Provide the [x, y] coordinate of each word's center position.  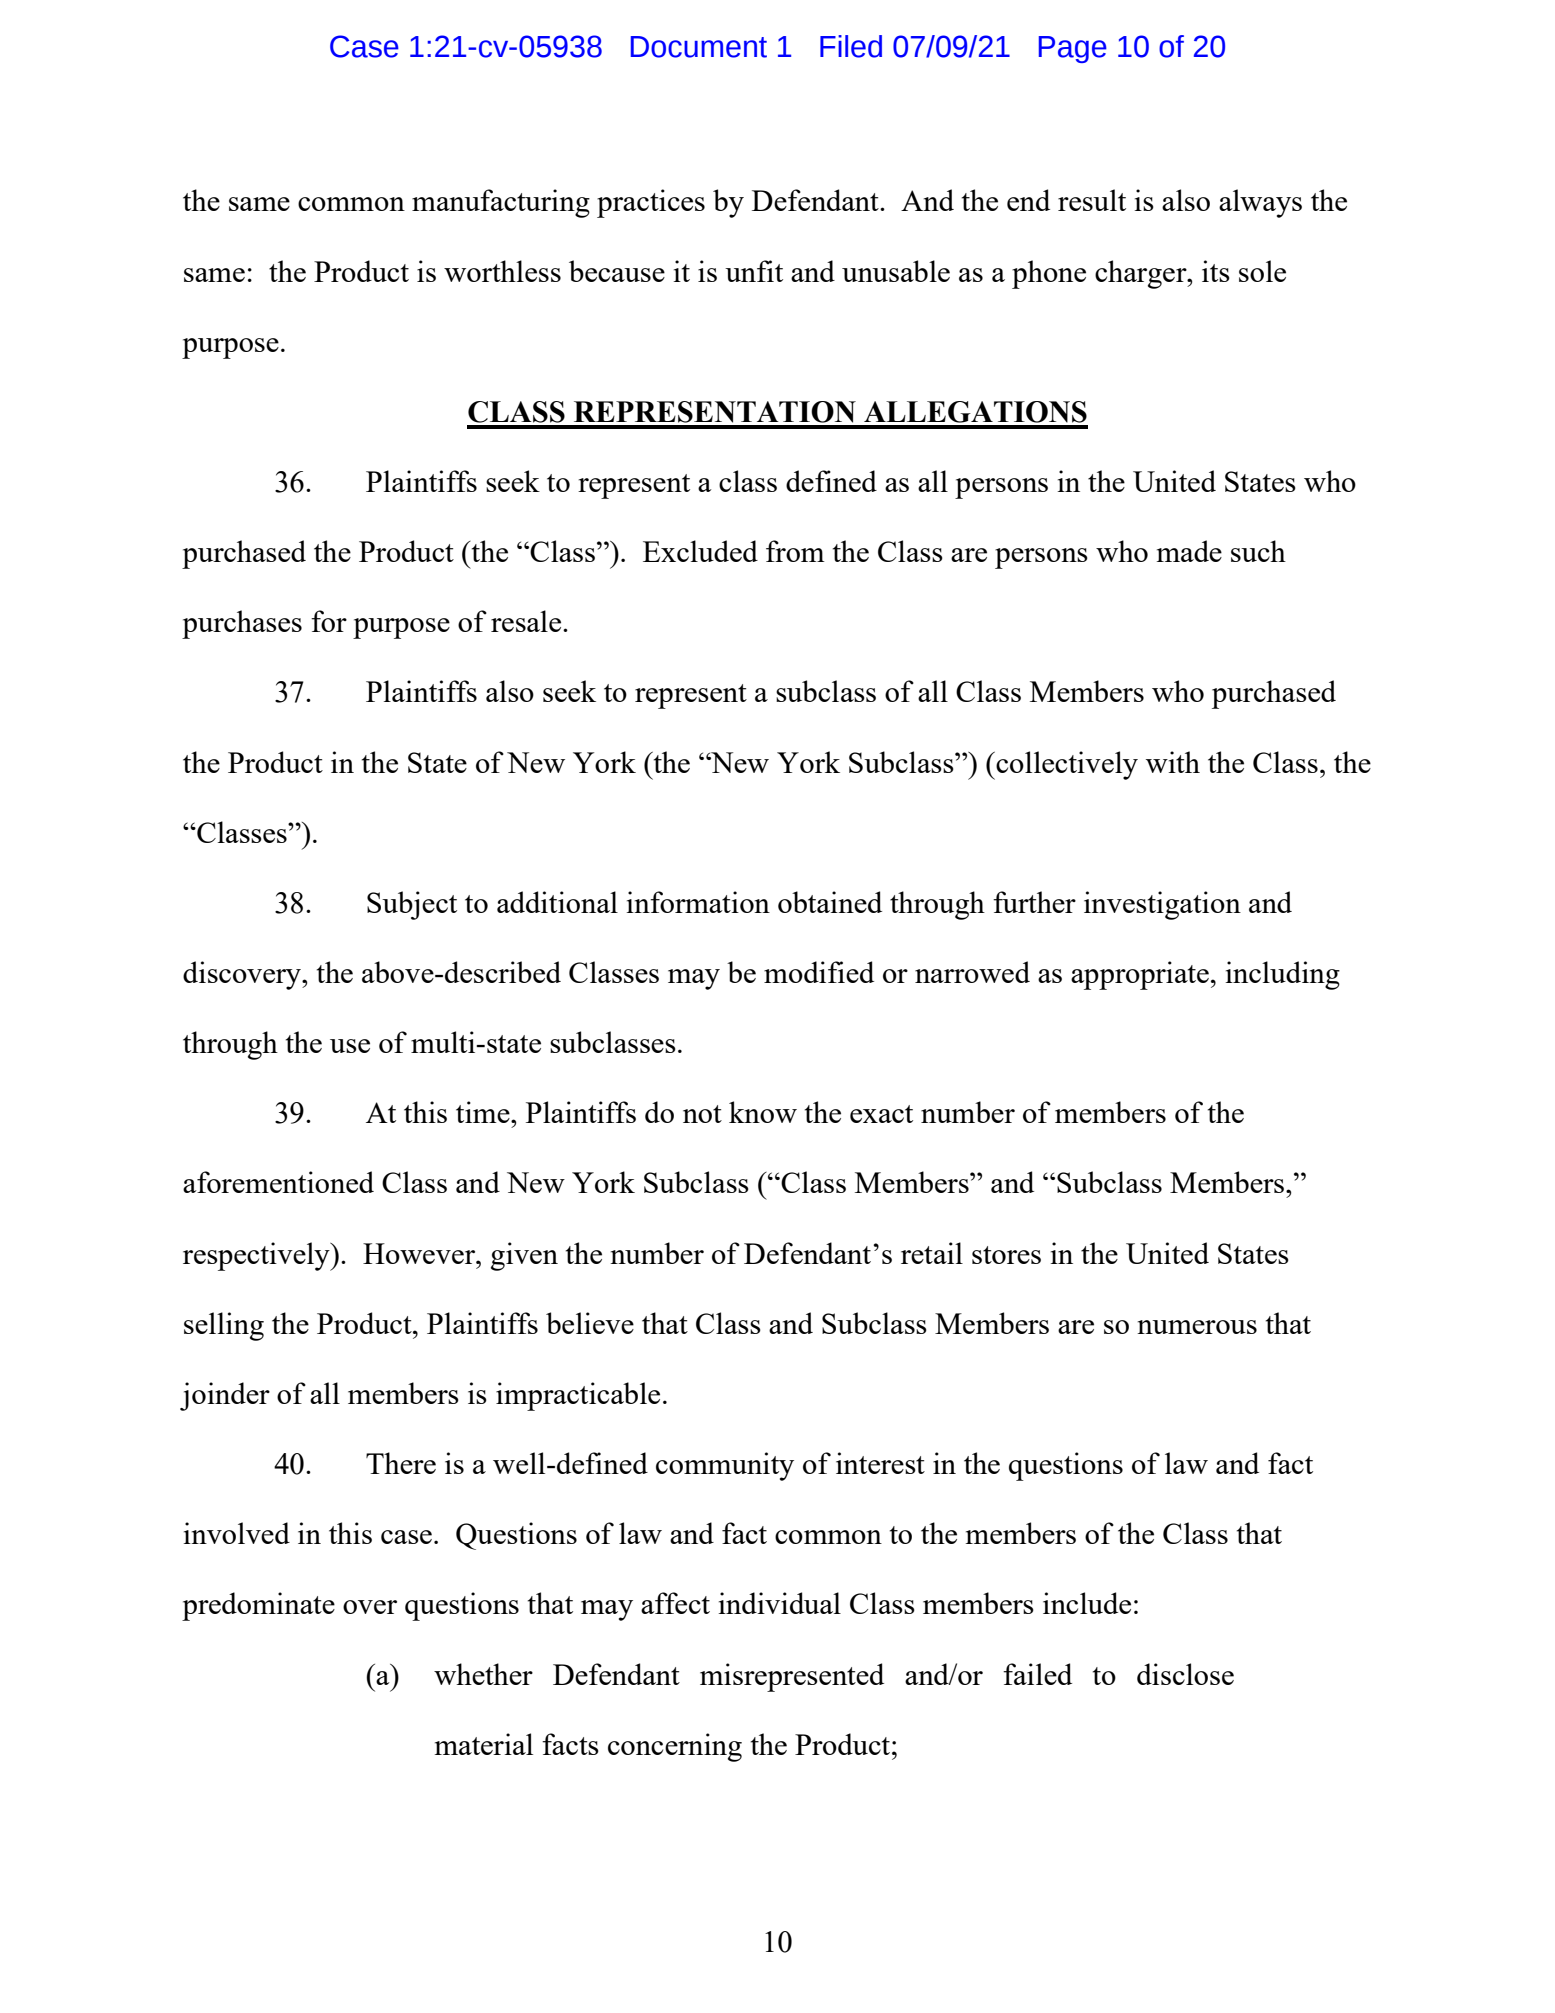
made [1189, 551]
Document [699, 47]
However [420, 1253]
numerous [1197, 1327]
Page [1073, 49]
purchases [242, 624]
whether [483, 1674]
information [698, 902]
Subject [412, 905]
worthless [502, 271]
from [795, 551]
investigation [1162, 905]
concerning [675, 1747]
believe [590, 1323]
